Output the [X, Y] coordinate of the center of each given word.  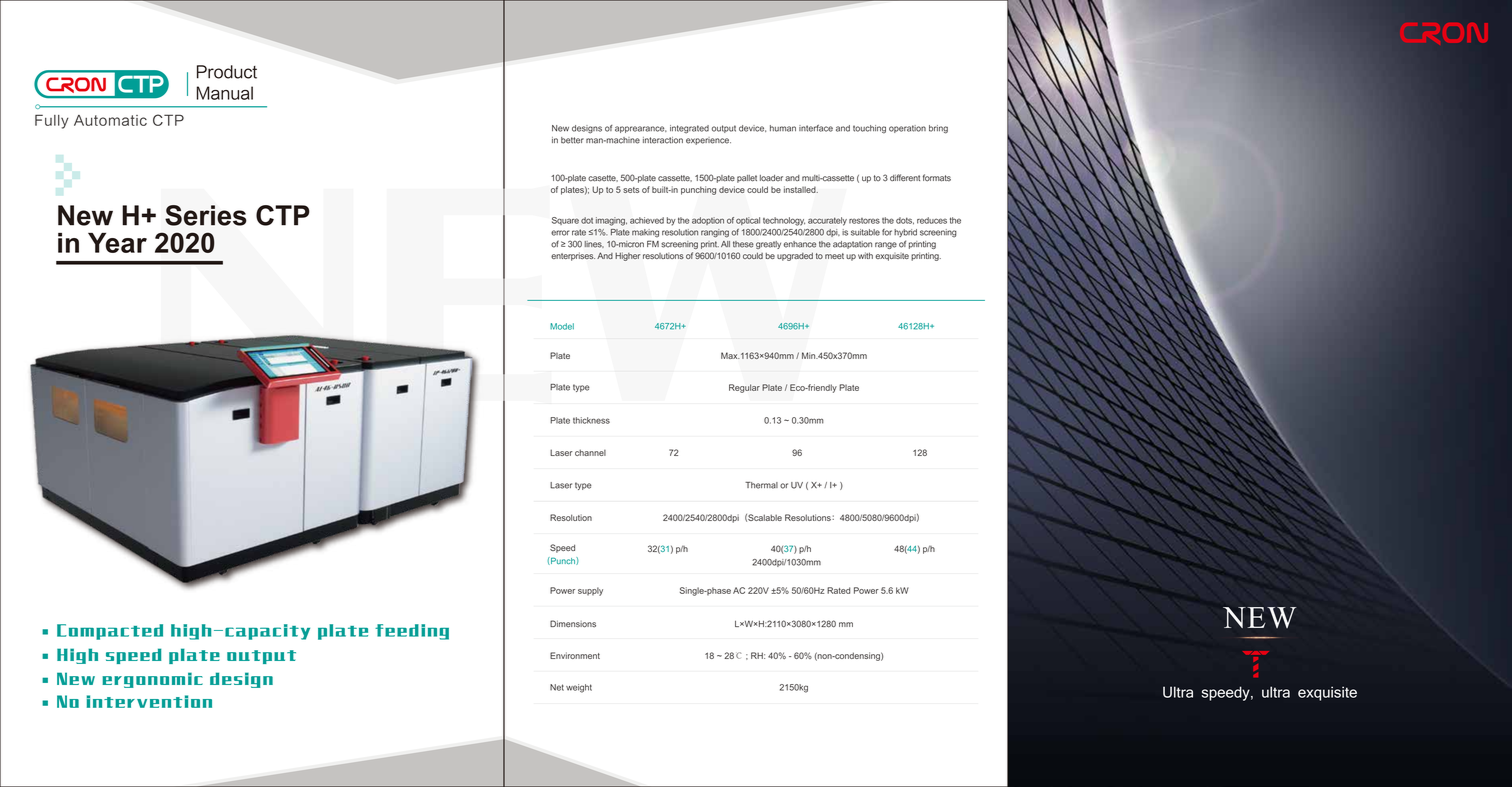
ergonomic [152, 680]
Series [205, 215]
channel [590, 452]
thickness [591, 420]
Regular [744, 388]
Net [557, 687]
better [572, 140]
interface [816, 128]
